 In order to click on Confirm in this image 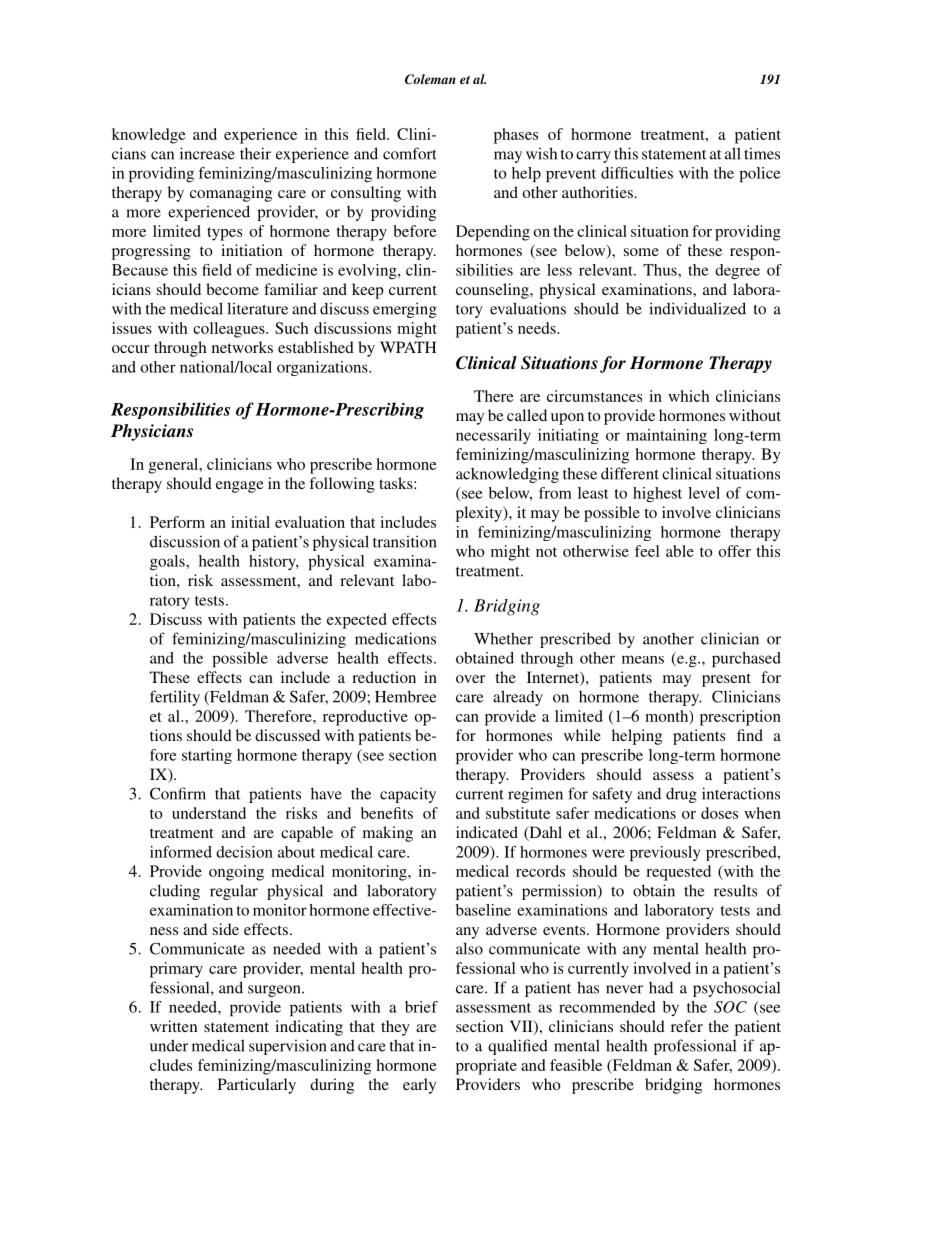, I will do `click(178, 793)`.
